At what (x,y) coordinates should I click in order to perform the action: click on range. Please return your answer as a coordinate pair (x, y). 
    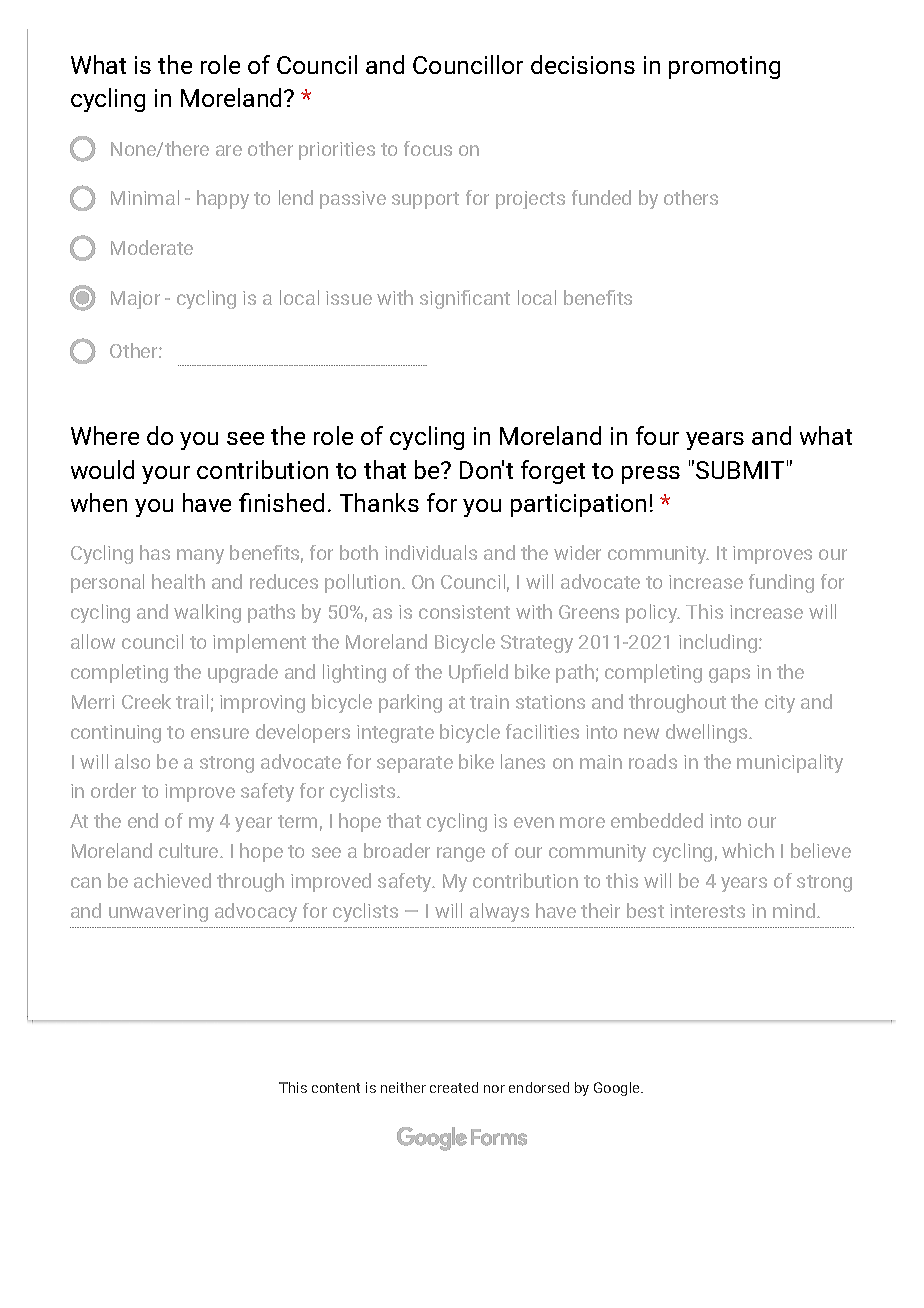
    Looking at the image, I should click on (461, 854).
